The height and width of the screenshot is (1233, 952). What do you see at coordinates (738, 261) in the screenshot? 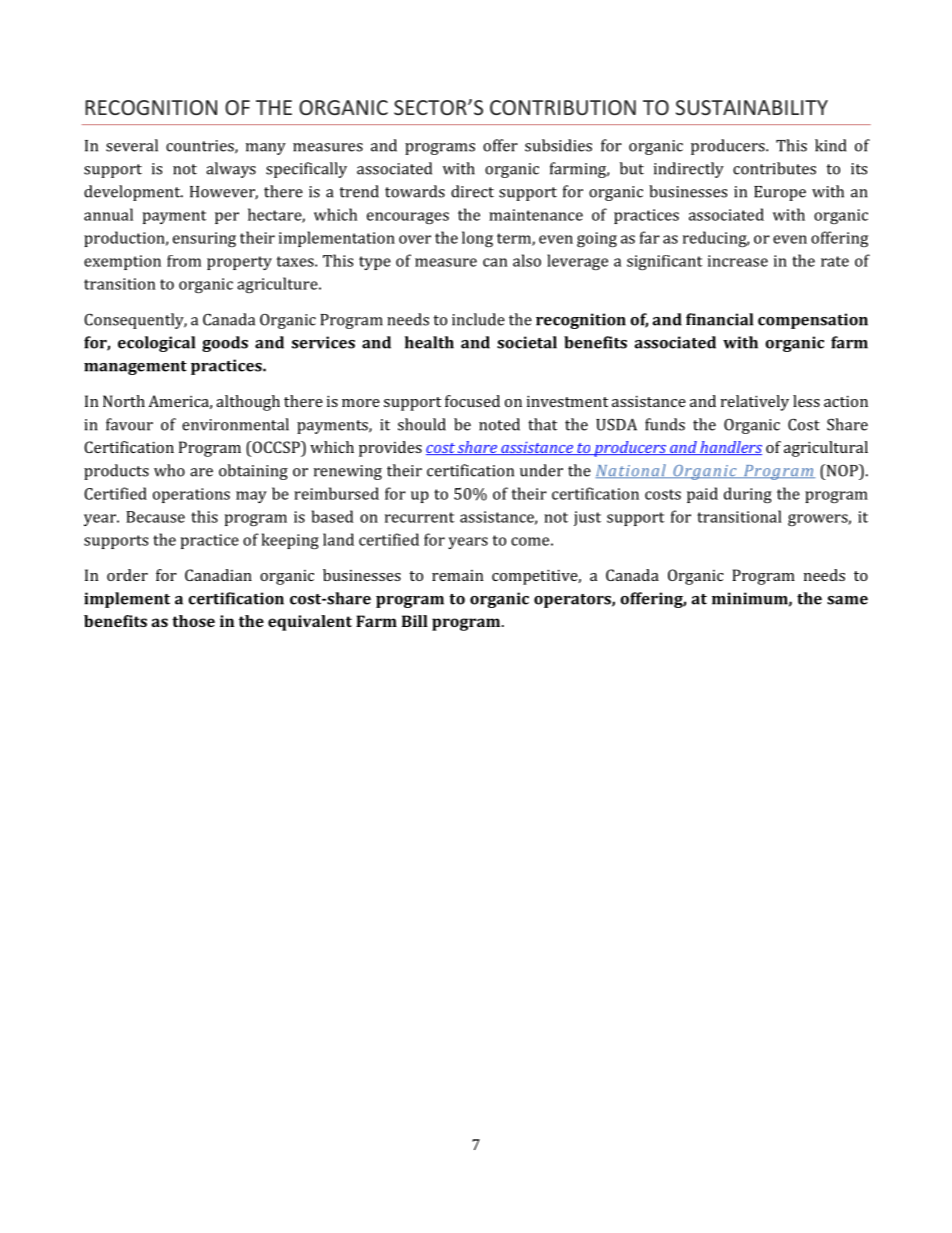
I see `increase` at bounding box center [738, 261].
